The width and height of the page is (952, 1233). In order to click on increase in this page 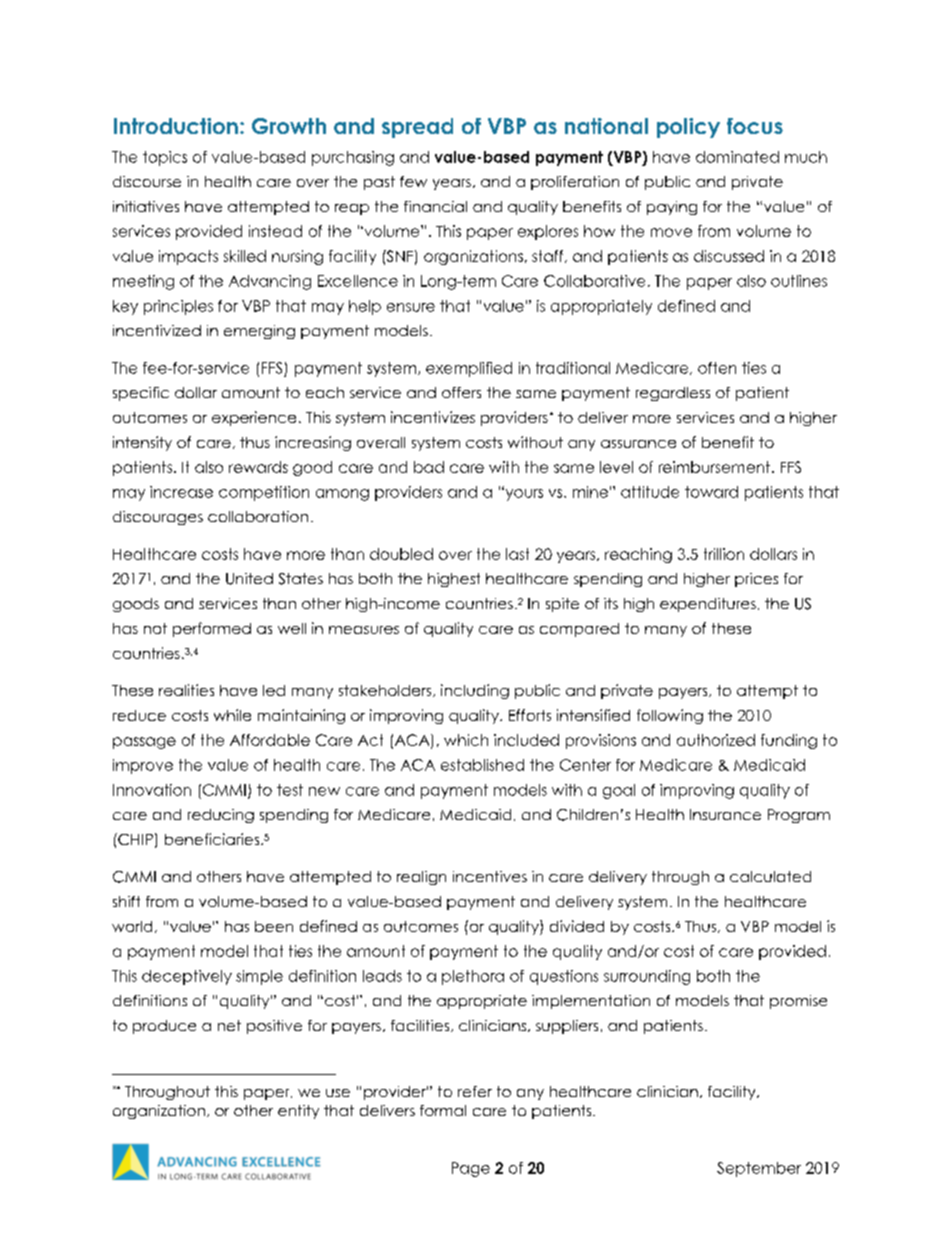, I will do `click(181, 492)`.
